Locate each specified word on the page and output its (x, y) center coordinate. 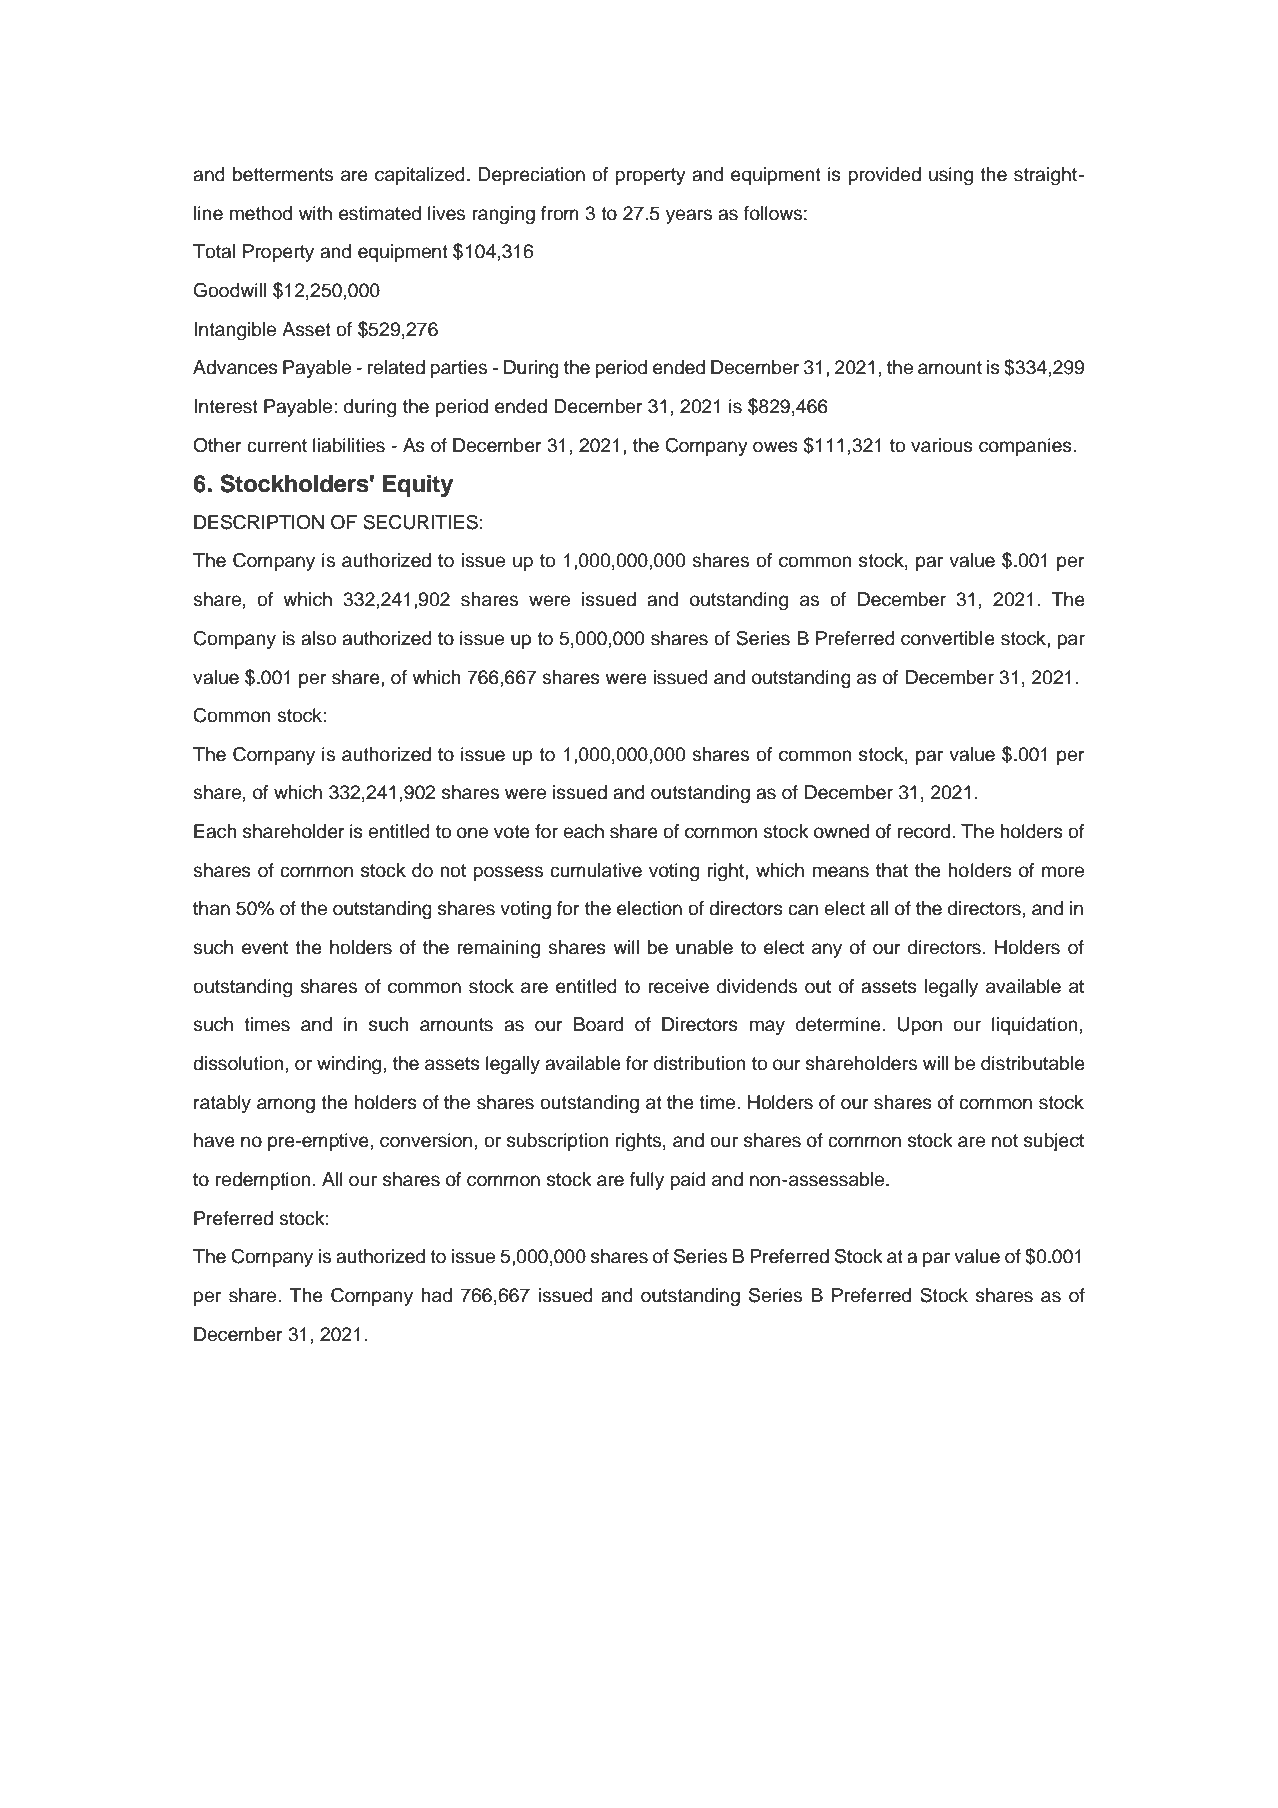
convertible (948, 638)
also (318, 638)
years (689, 216)
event (265, 948)
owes (775, 447)
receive (678, 986)
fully (647, 1181)
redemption (263, 1181)
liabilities (349, 445)
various (942, 445)
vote (512, 832)
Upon (920, 1026)
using (951, 176)
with (315, 213)
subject (1054, 1142)
